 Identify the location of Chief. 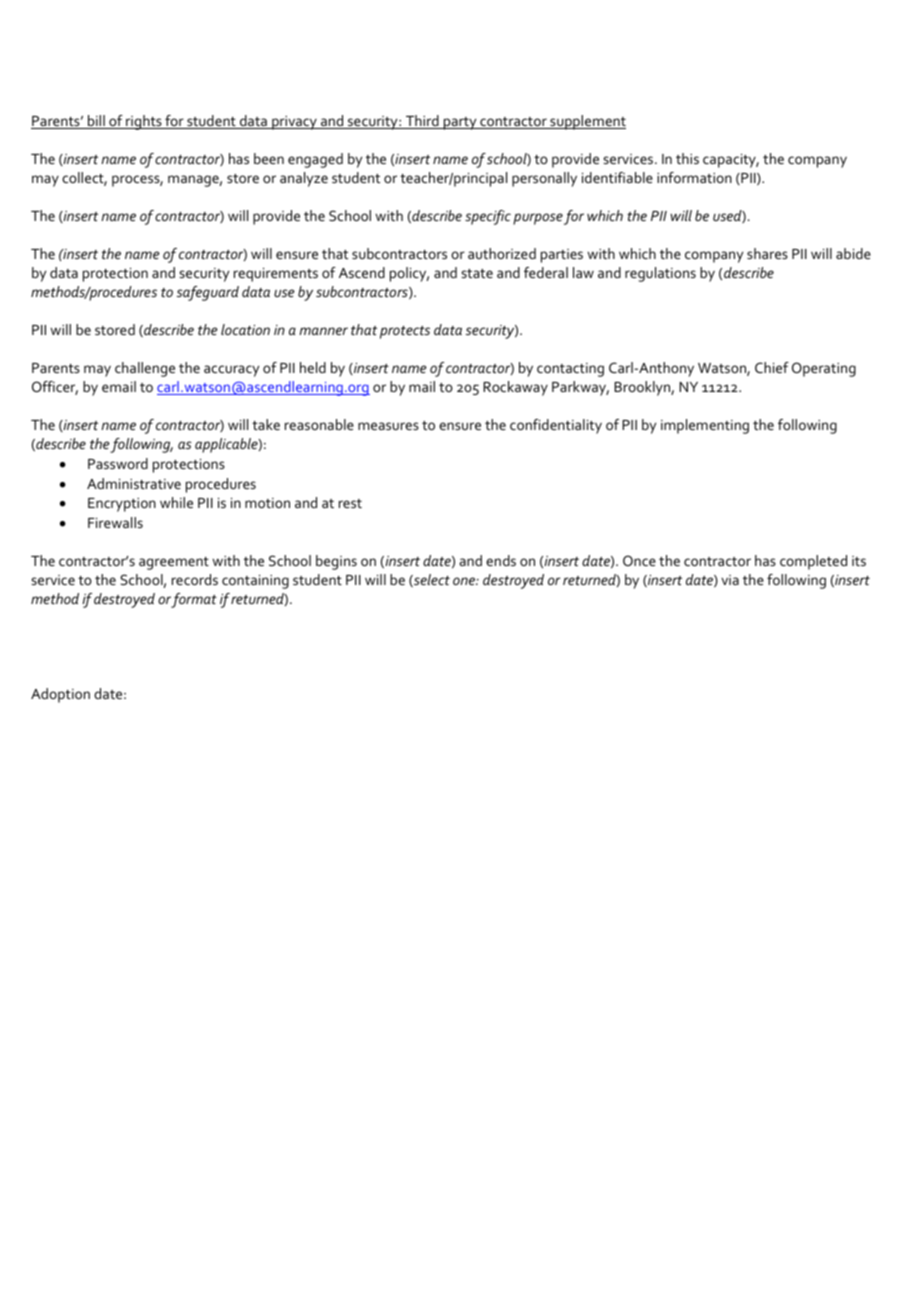
(772, 367).
